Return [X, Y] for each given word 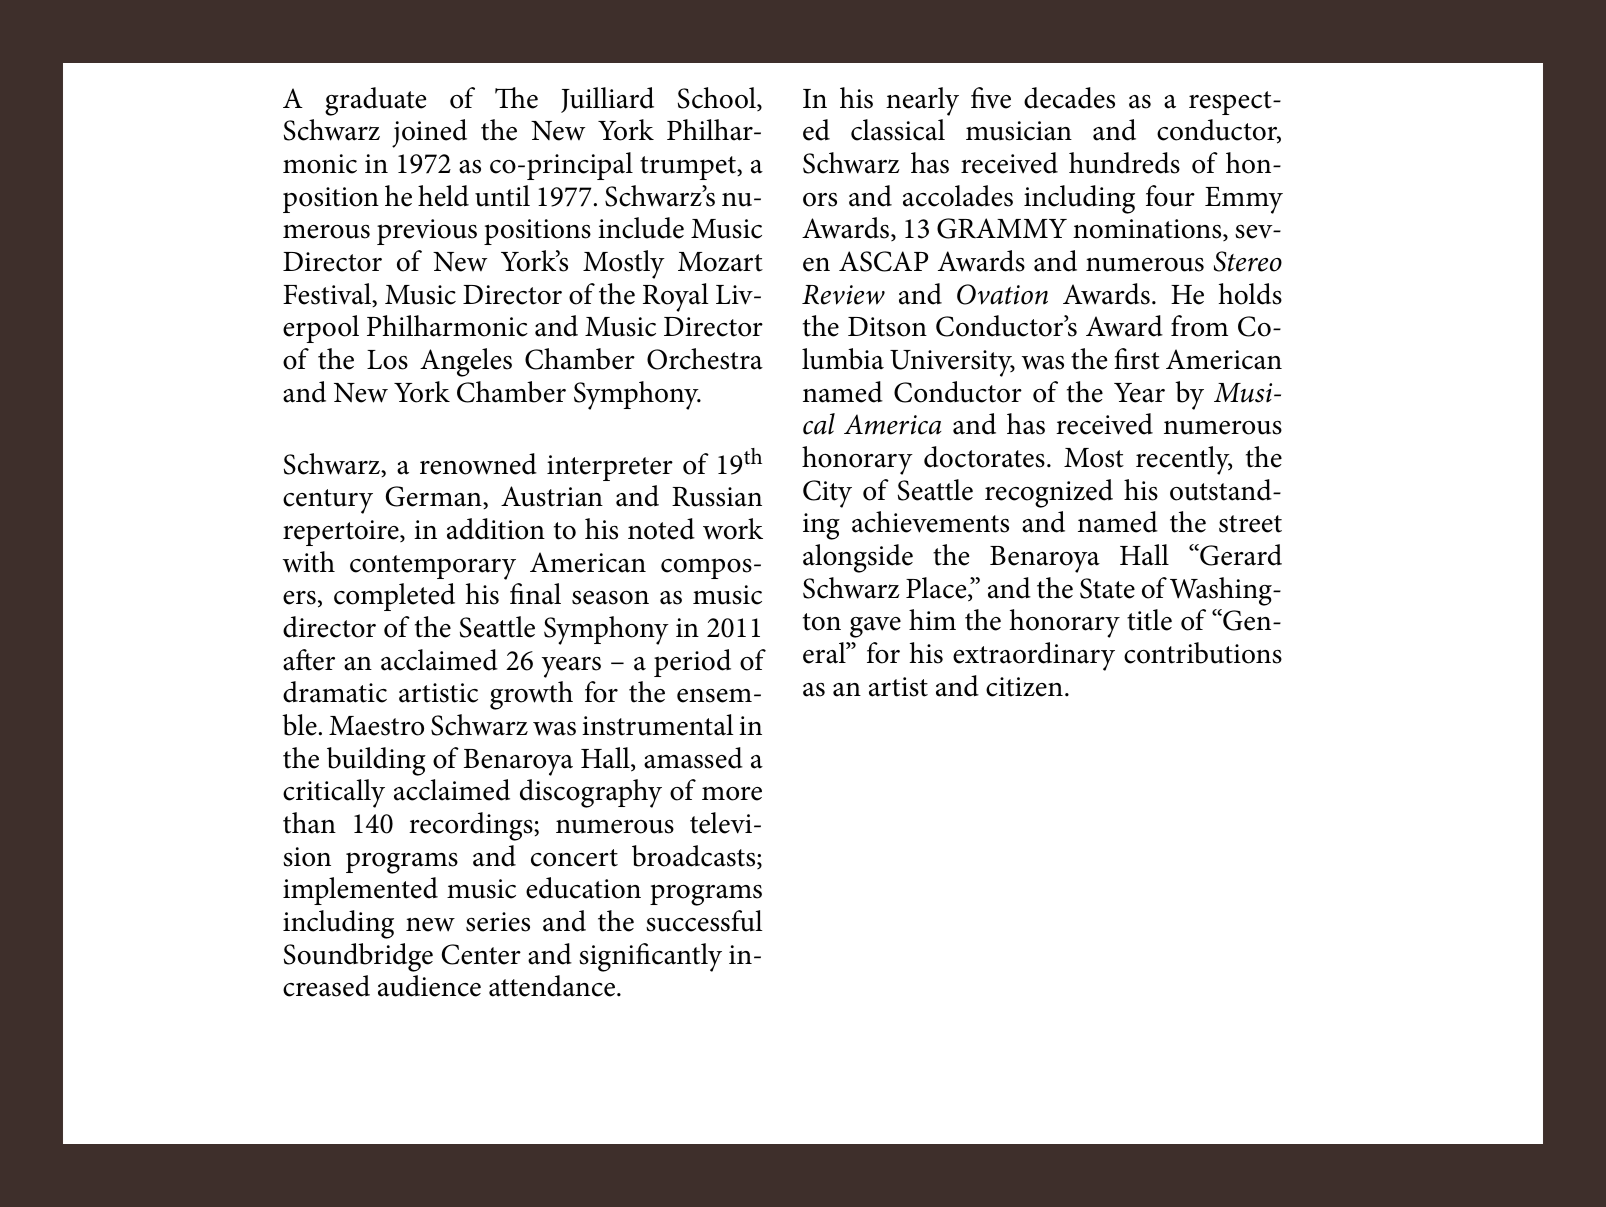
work [733, 529]
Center [481, 954]
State [1107, 588]
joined [429, 133]
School [718, 99]
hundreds [1124, 163]
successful [704, 921]
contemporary [433, 567]
